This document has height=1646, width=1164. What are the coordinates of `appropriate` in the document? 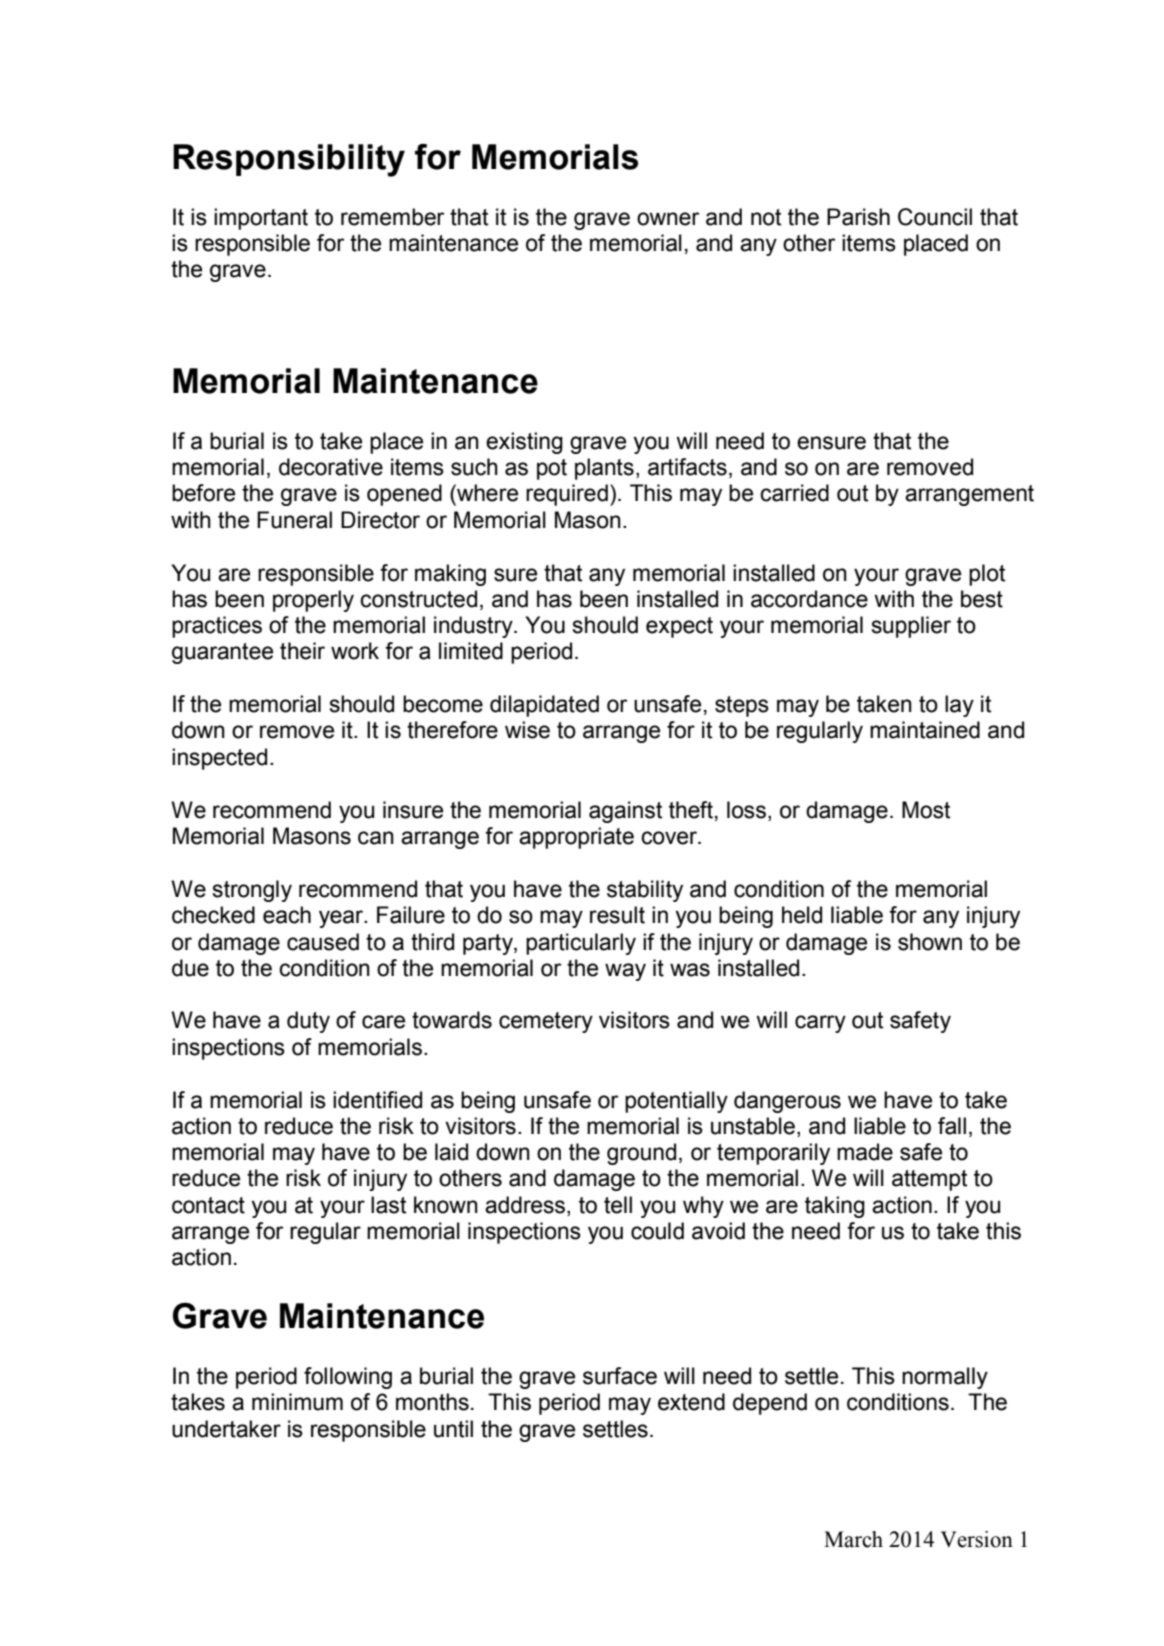 It's located at (576, 838).
